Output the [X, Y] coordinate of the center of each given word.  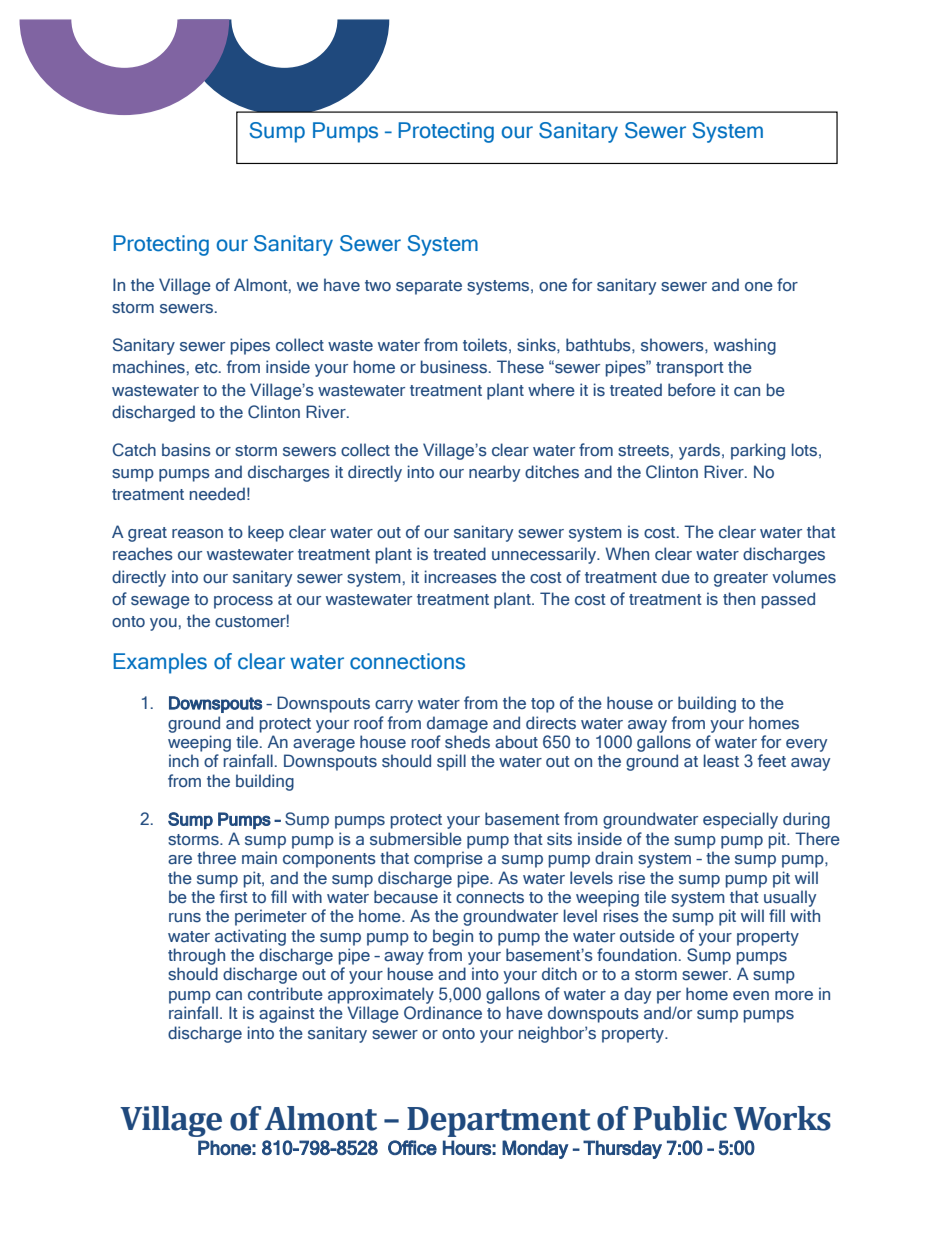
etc [207, 367]
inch [184, 760]
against [287, 1014]
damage [457, 724]
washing [745, 346]
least [721, 760]
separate [429, 287]
